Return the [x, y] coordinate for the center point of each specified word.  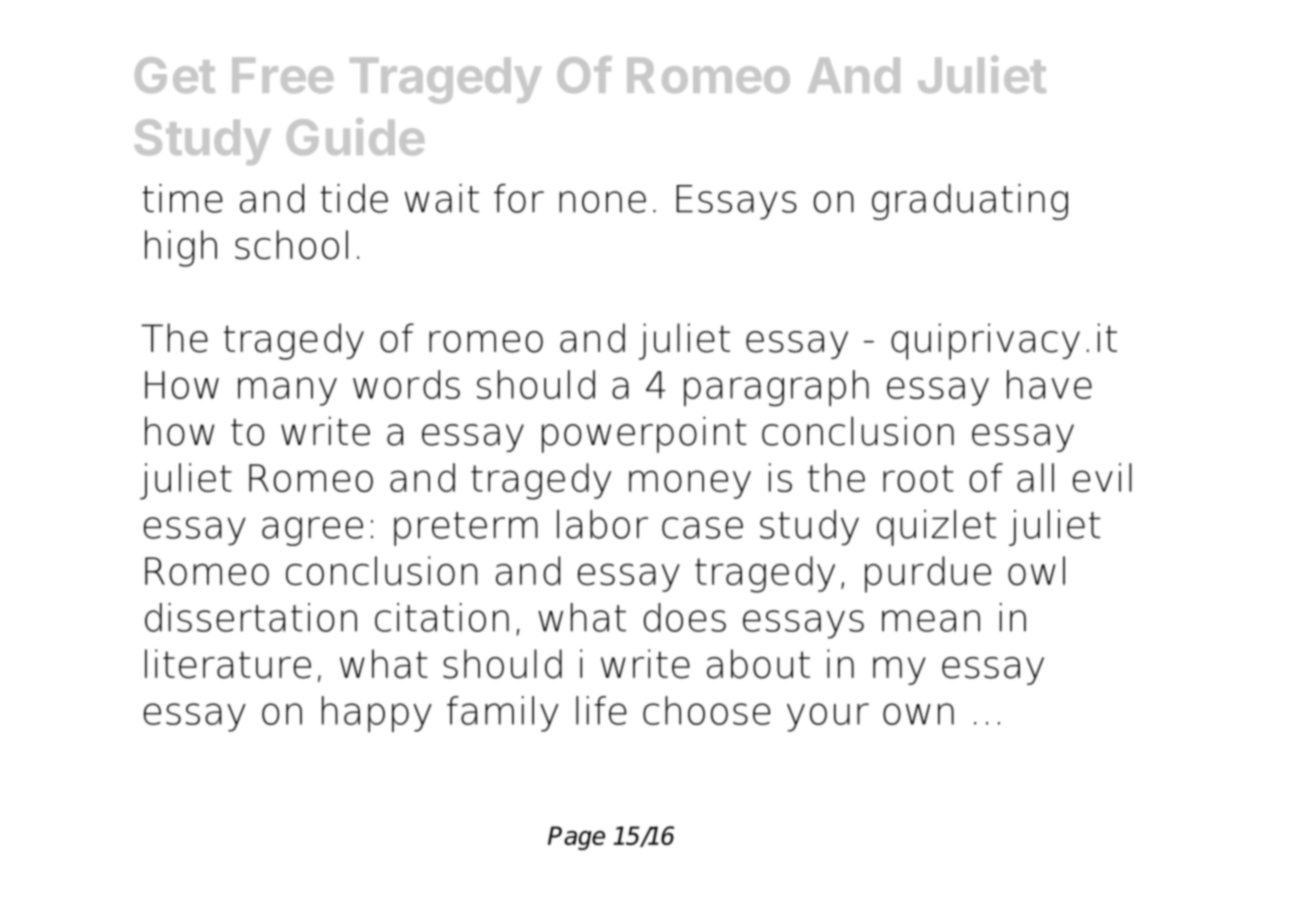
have [1049, 384]
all [1035, 477]
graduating [970, 202]
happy [377, 714]
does [685, 617]
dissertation [251, 617]
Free [282, 75]
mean [931, 621]
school [291, 245]
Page [576, 838]
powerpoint [644, 434]
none [602, 202]
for [519, 198]
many [287, 391]
